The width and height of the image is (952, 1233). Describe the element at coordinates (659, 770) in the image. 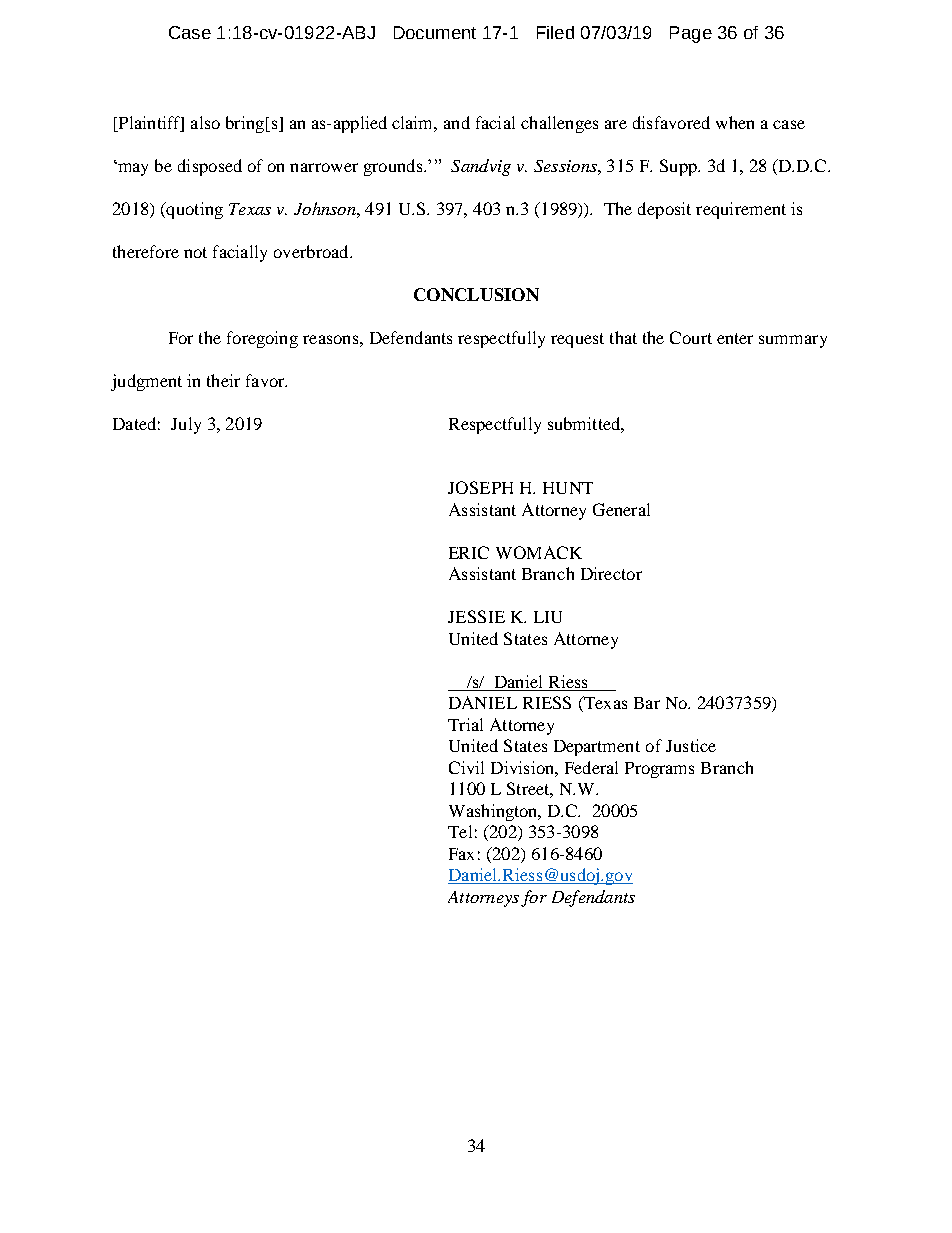

I see `Programs` at that location.
